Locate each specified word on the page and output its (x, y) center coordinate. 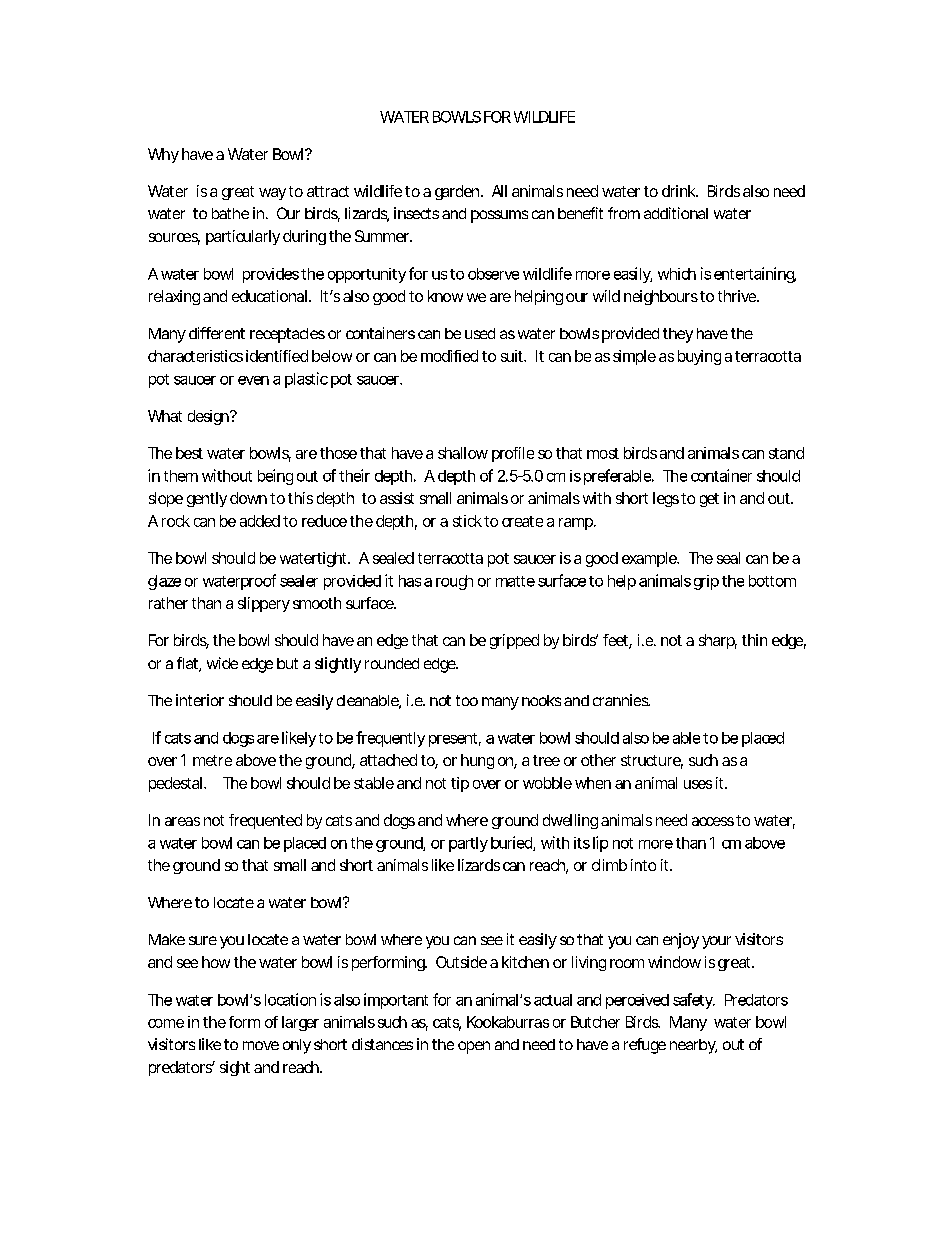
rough (454, 582)
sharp (718, 641)
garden (459, 192)
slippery (264, 604)
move (261, 1045)
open (474, 1047)
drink (680, 191)
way (272, 194)
